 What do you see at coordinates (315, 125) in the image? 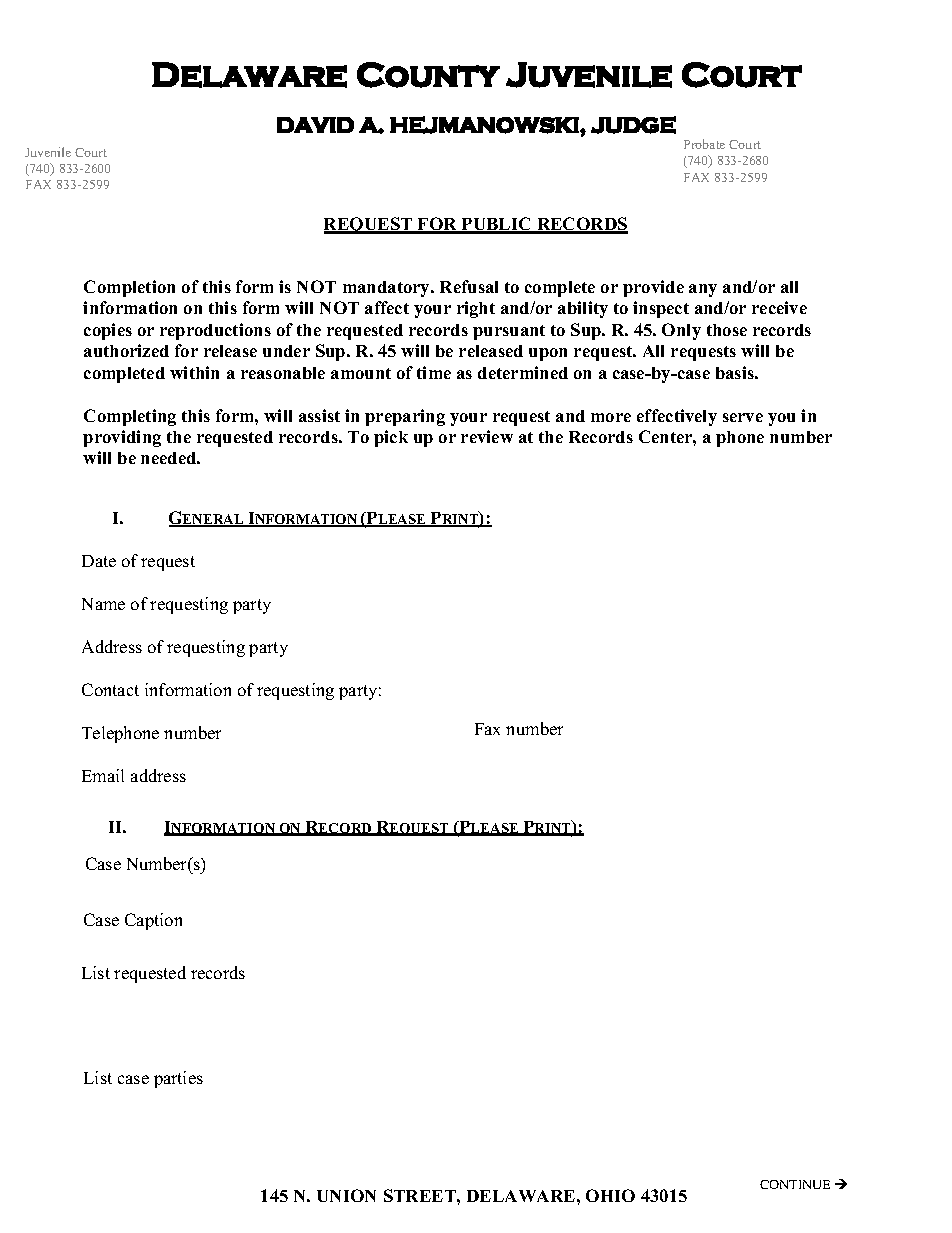
I see `DAVID` at bounding box center [315, 125].
